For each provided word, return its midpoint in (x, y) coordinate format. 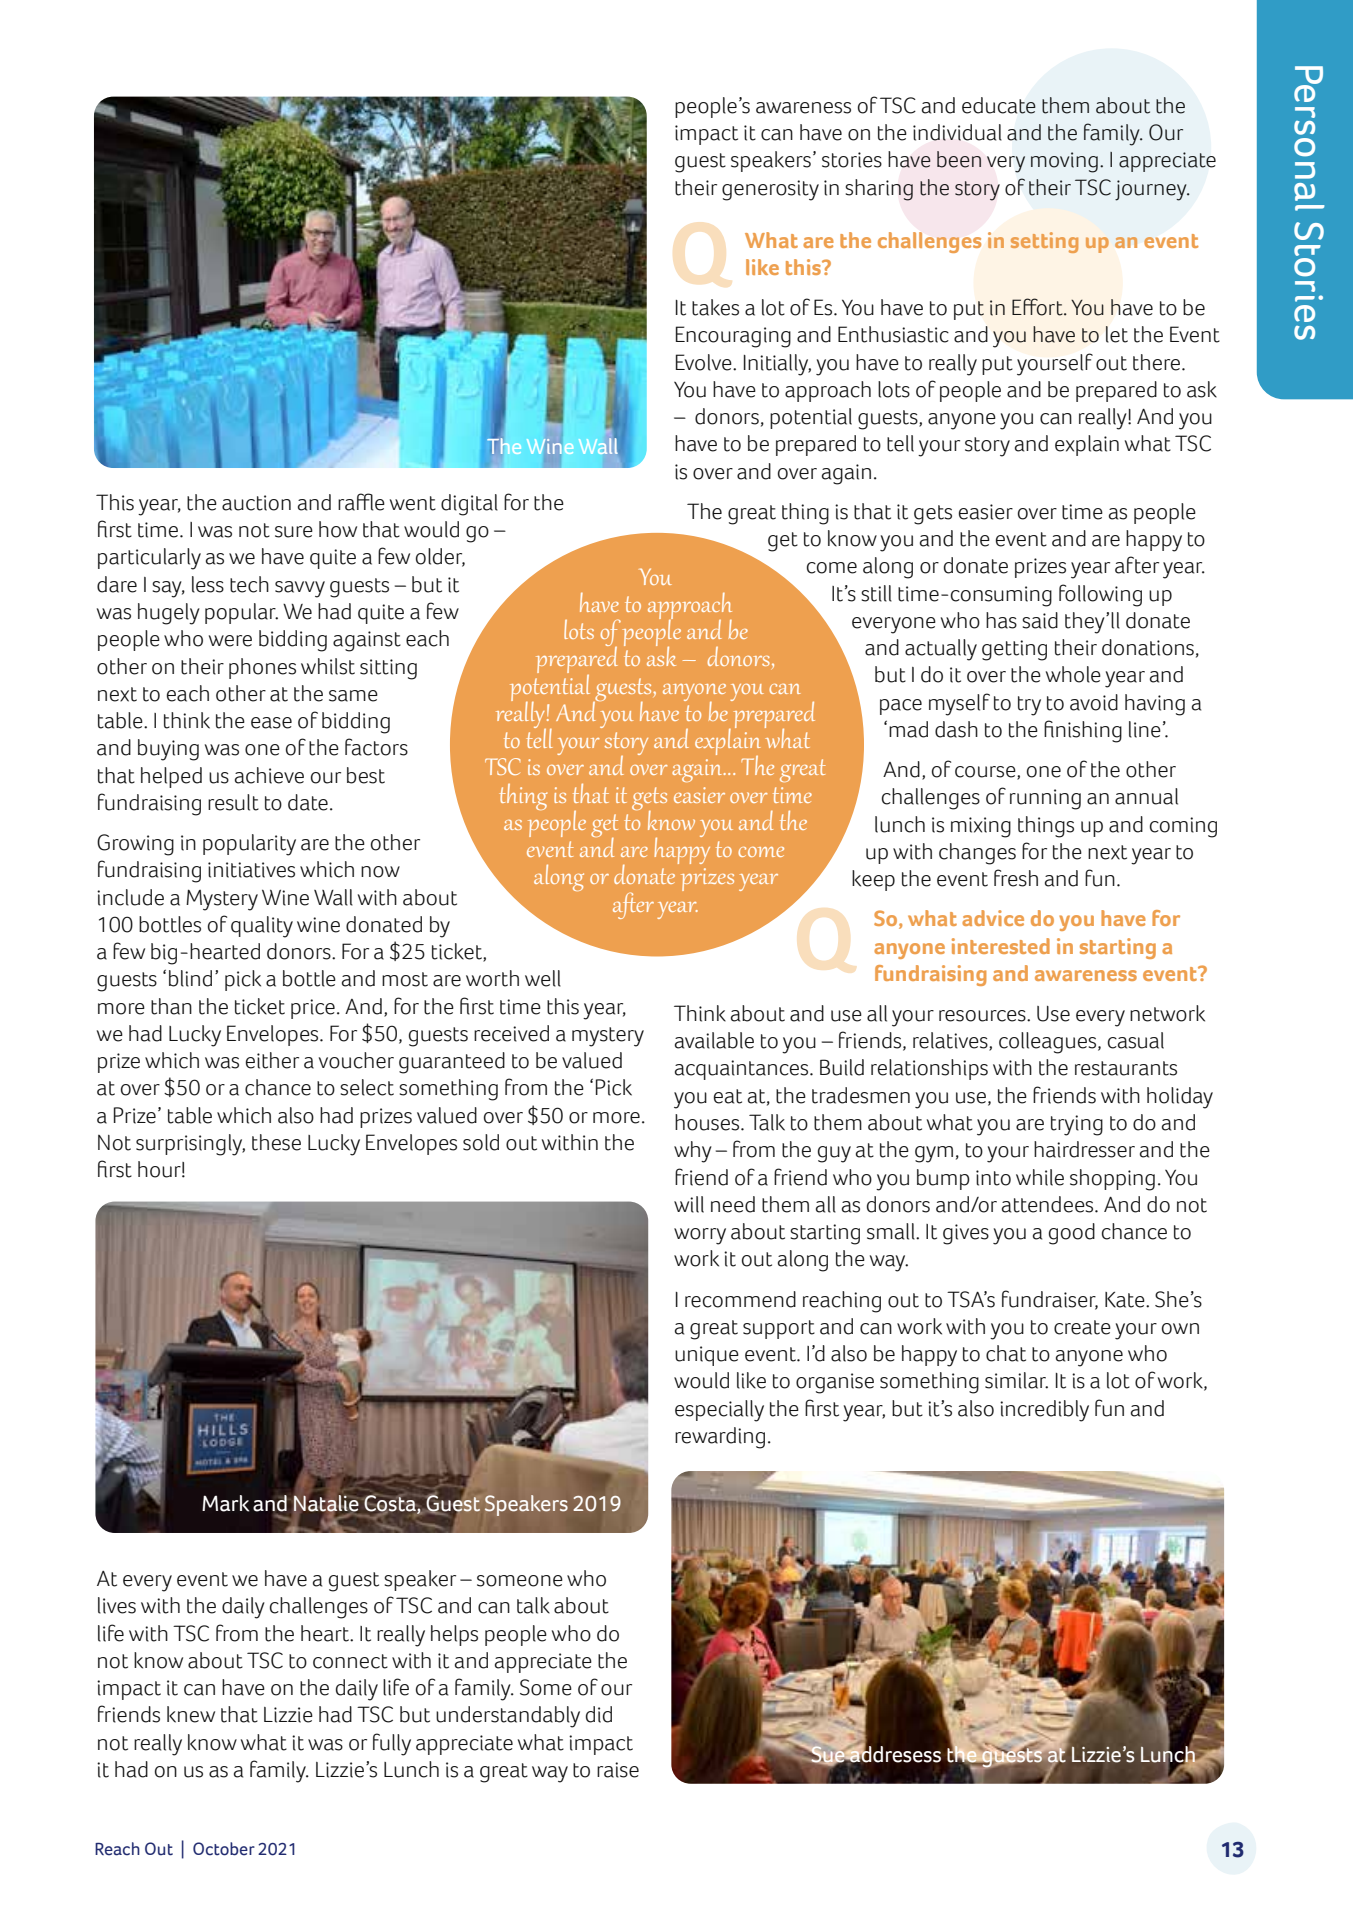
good (1072, 1234)
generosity (770, 190)
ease (271, 723)
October (224, 1849)
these (276, 1142)
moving (1064, 162)
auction (256, 503)
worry (700, 1236)
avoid (1094, 702)
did (599, 1714)
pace (901, 707)
